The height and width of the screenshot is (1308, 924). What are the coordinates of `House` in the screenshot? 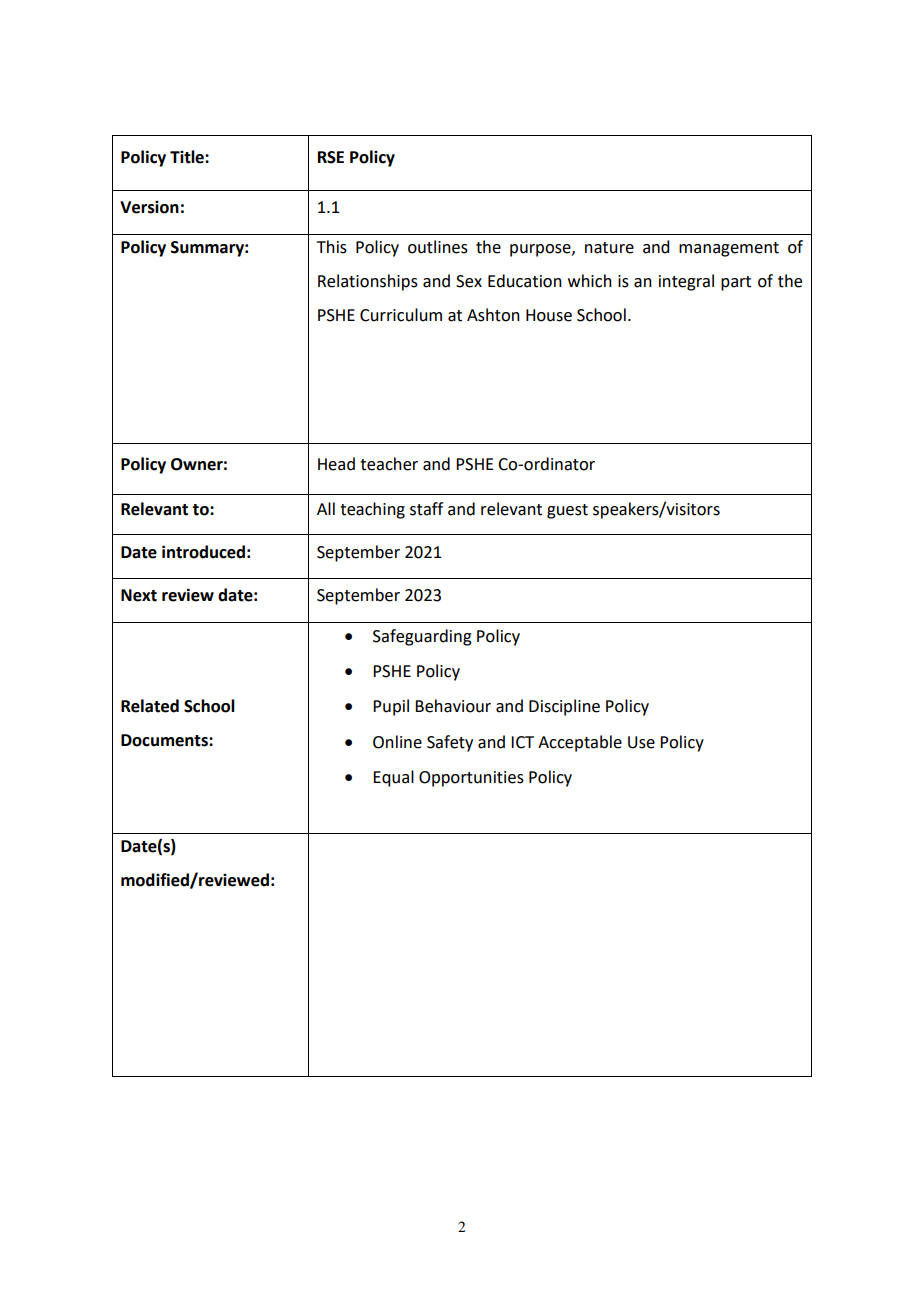 It's located at (549, 315).
